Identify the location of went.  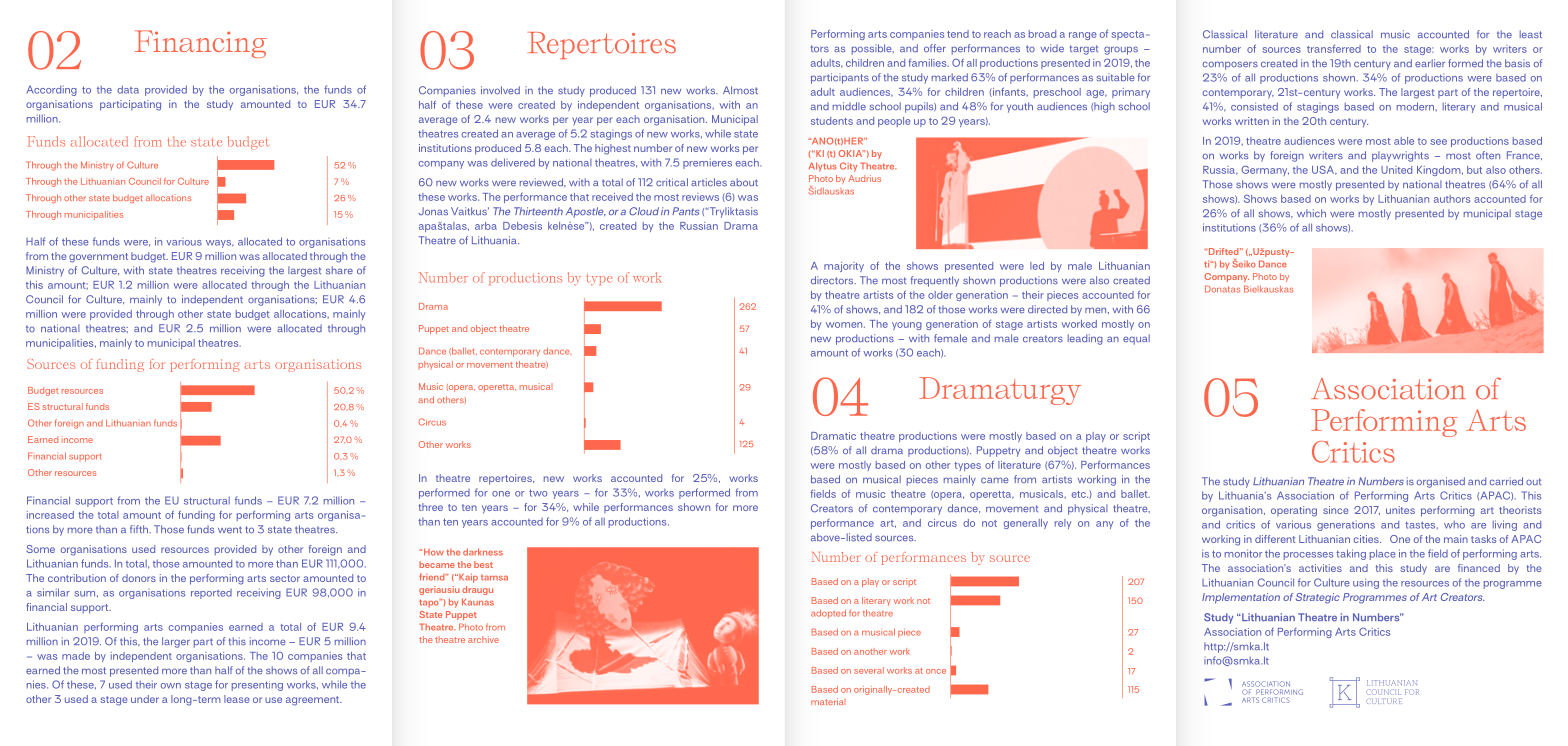
(230, 530).
